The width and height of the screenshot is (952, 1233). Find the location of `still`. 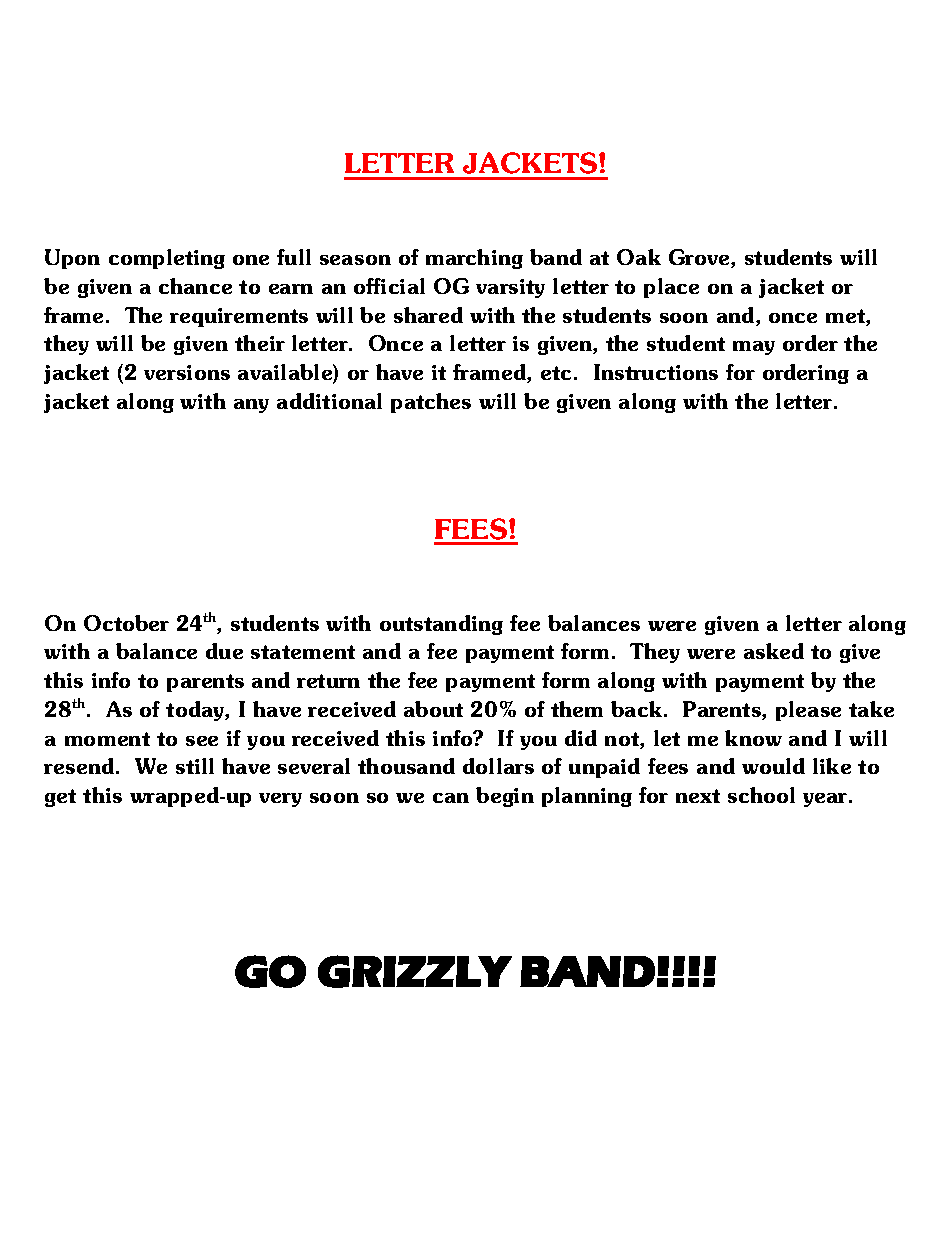

still is located at coordinates (195, 766).
